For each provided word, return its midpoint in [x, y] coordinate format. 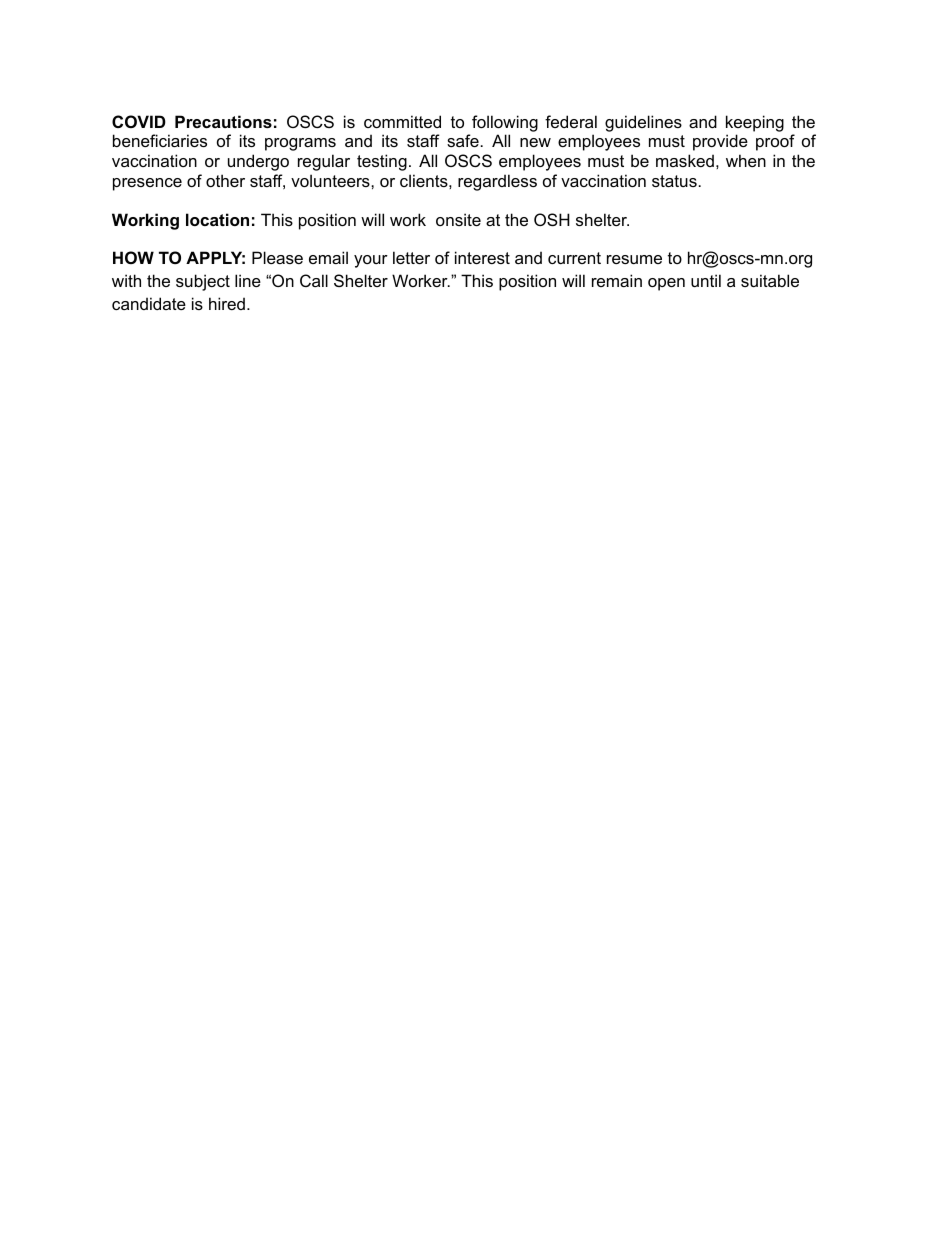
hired [227, 303]
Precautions [223, 121]
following [505, 123]
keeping [755, 123]
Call [314, 280]
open [666, 284]
